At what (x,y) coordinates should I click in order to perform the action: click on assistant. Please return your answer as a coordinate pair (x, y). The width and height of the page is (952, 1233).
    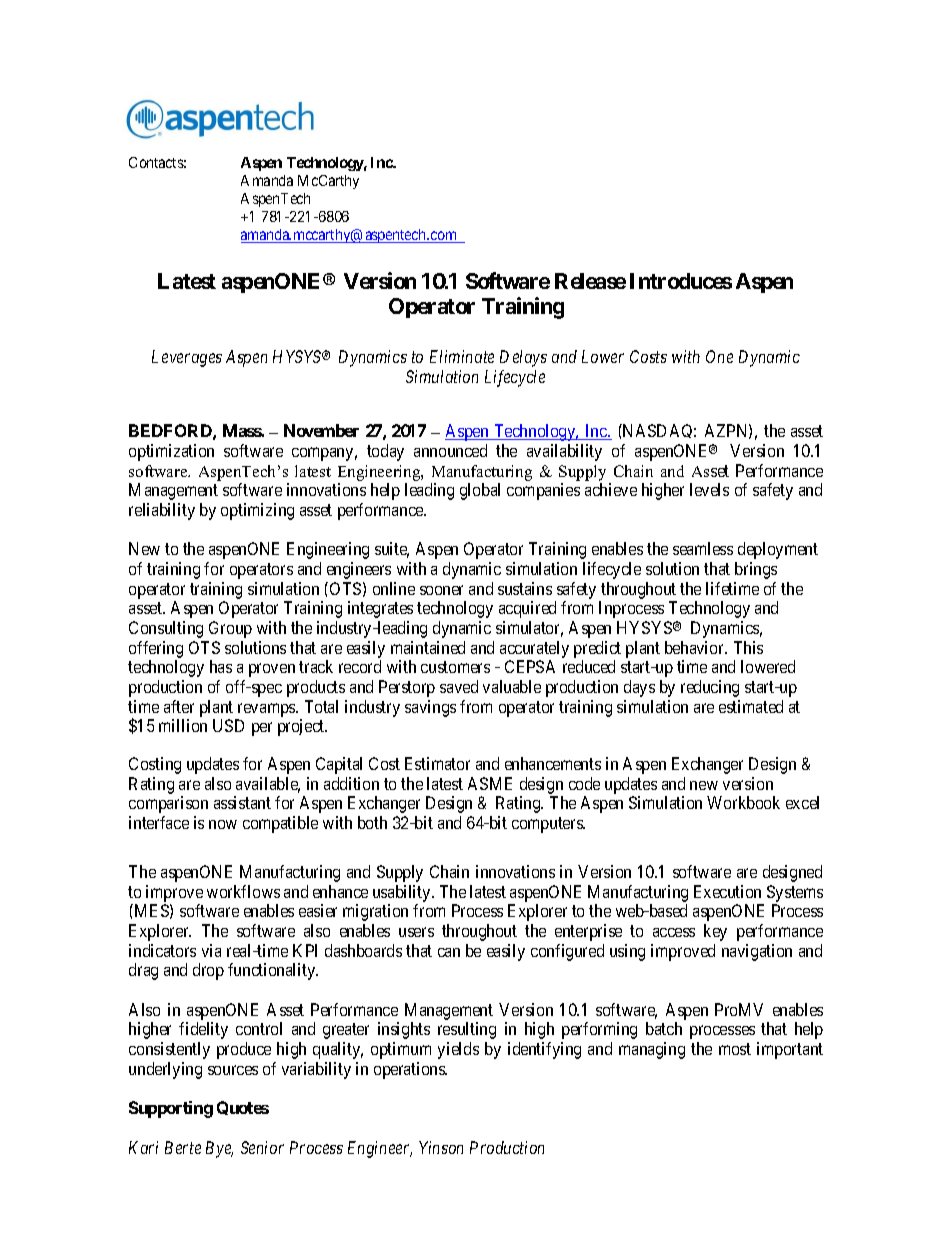
    Looking at the image, I should click on (242, 802).
